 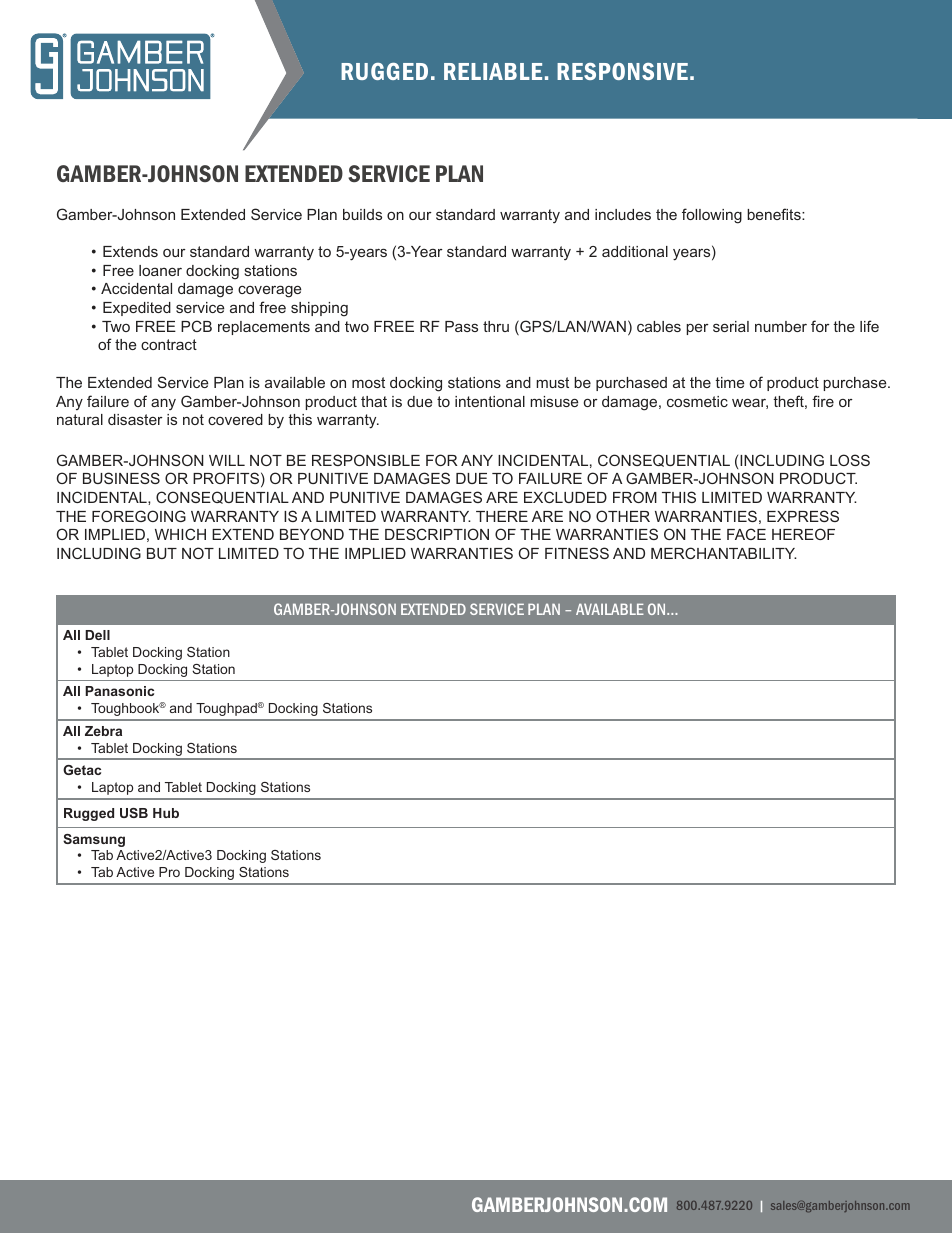 What do you see at coordinates (577, 553) in the image?
I see `FITNESS` at bounding box center [577, 553].
